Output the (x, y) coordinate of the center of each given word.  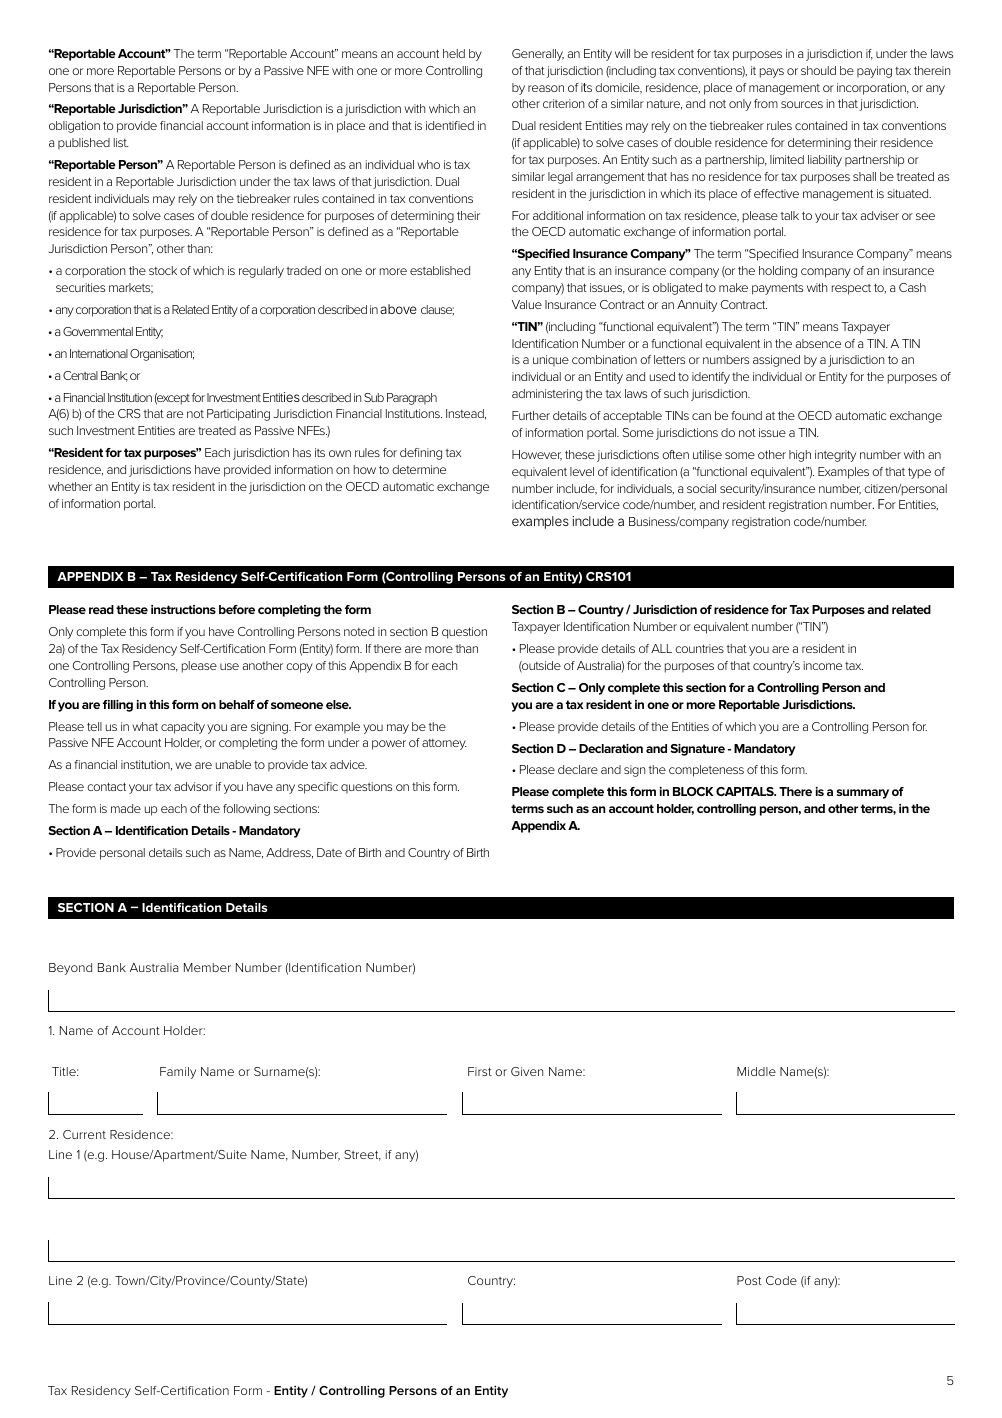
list (121, 142)
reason (546, 88)
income (823, 665)
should (818, 70)
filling (118, 706)
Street (362, 1155)
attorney (444, 744)
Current (84, 1134)
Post (749, 1280)
